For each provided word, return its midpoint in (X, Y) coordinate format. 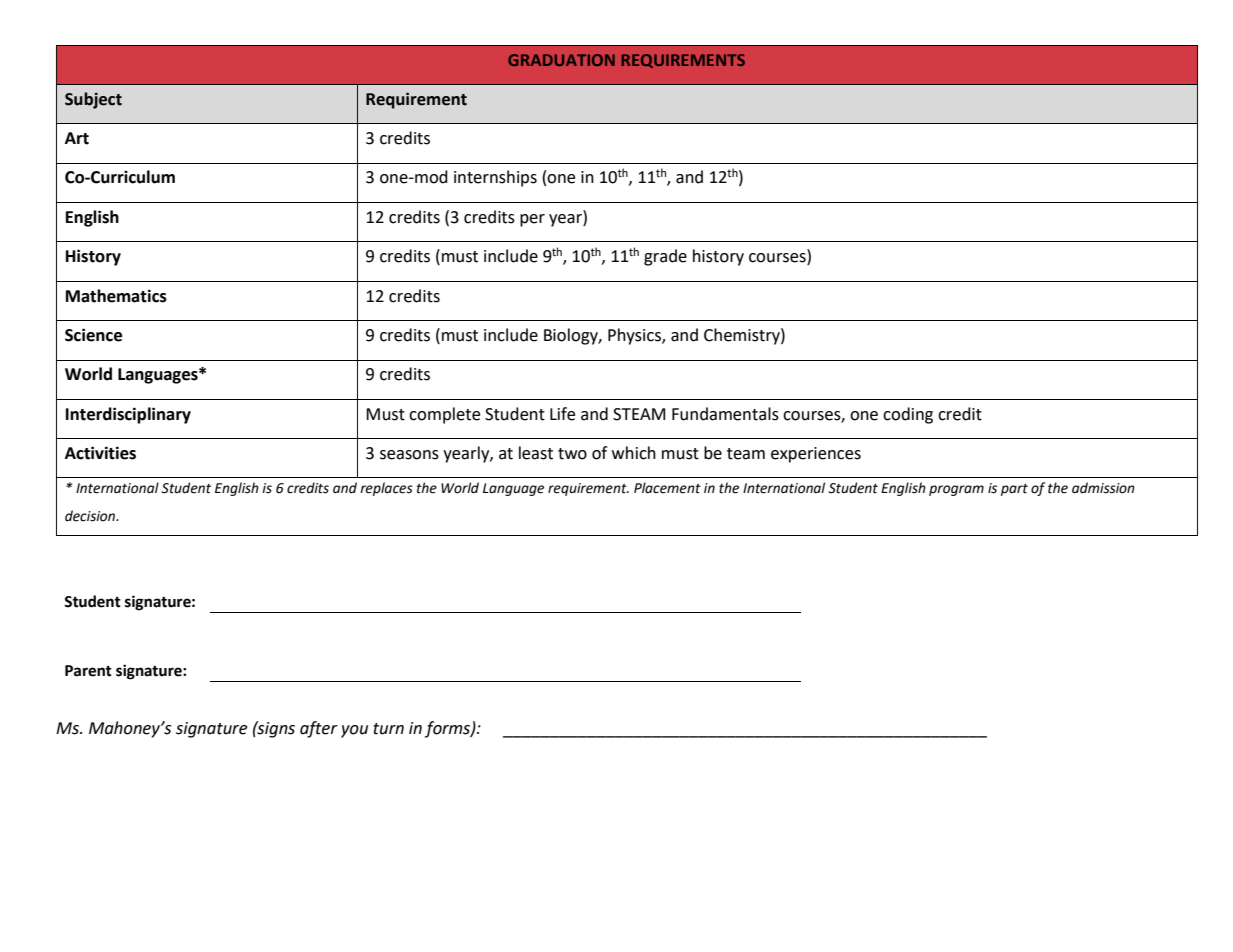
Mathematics (116, 296)
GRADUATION (561, 60)
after (319, 729)
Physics (635, 336)
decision (91, 516)
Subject (93, 100)
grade (665, 257)
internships (495, 178)
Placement (667, 488)
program (956, 490)
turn (388, 729)
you (354, 731)
